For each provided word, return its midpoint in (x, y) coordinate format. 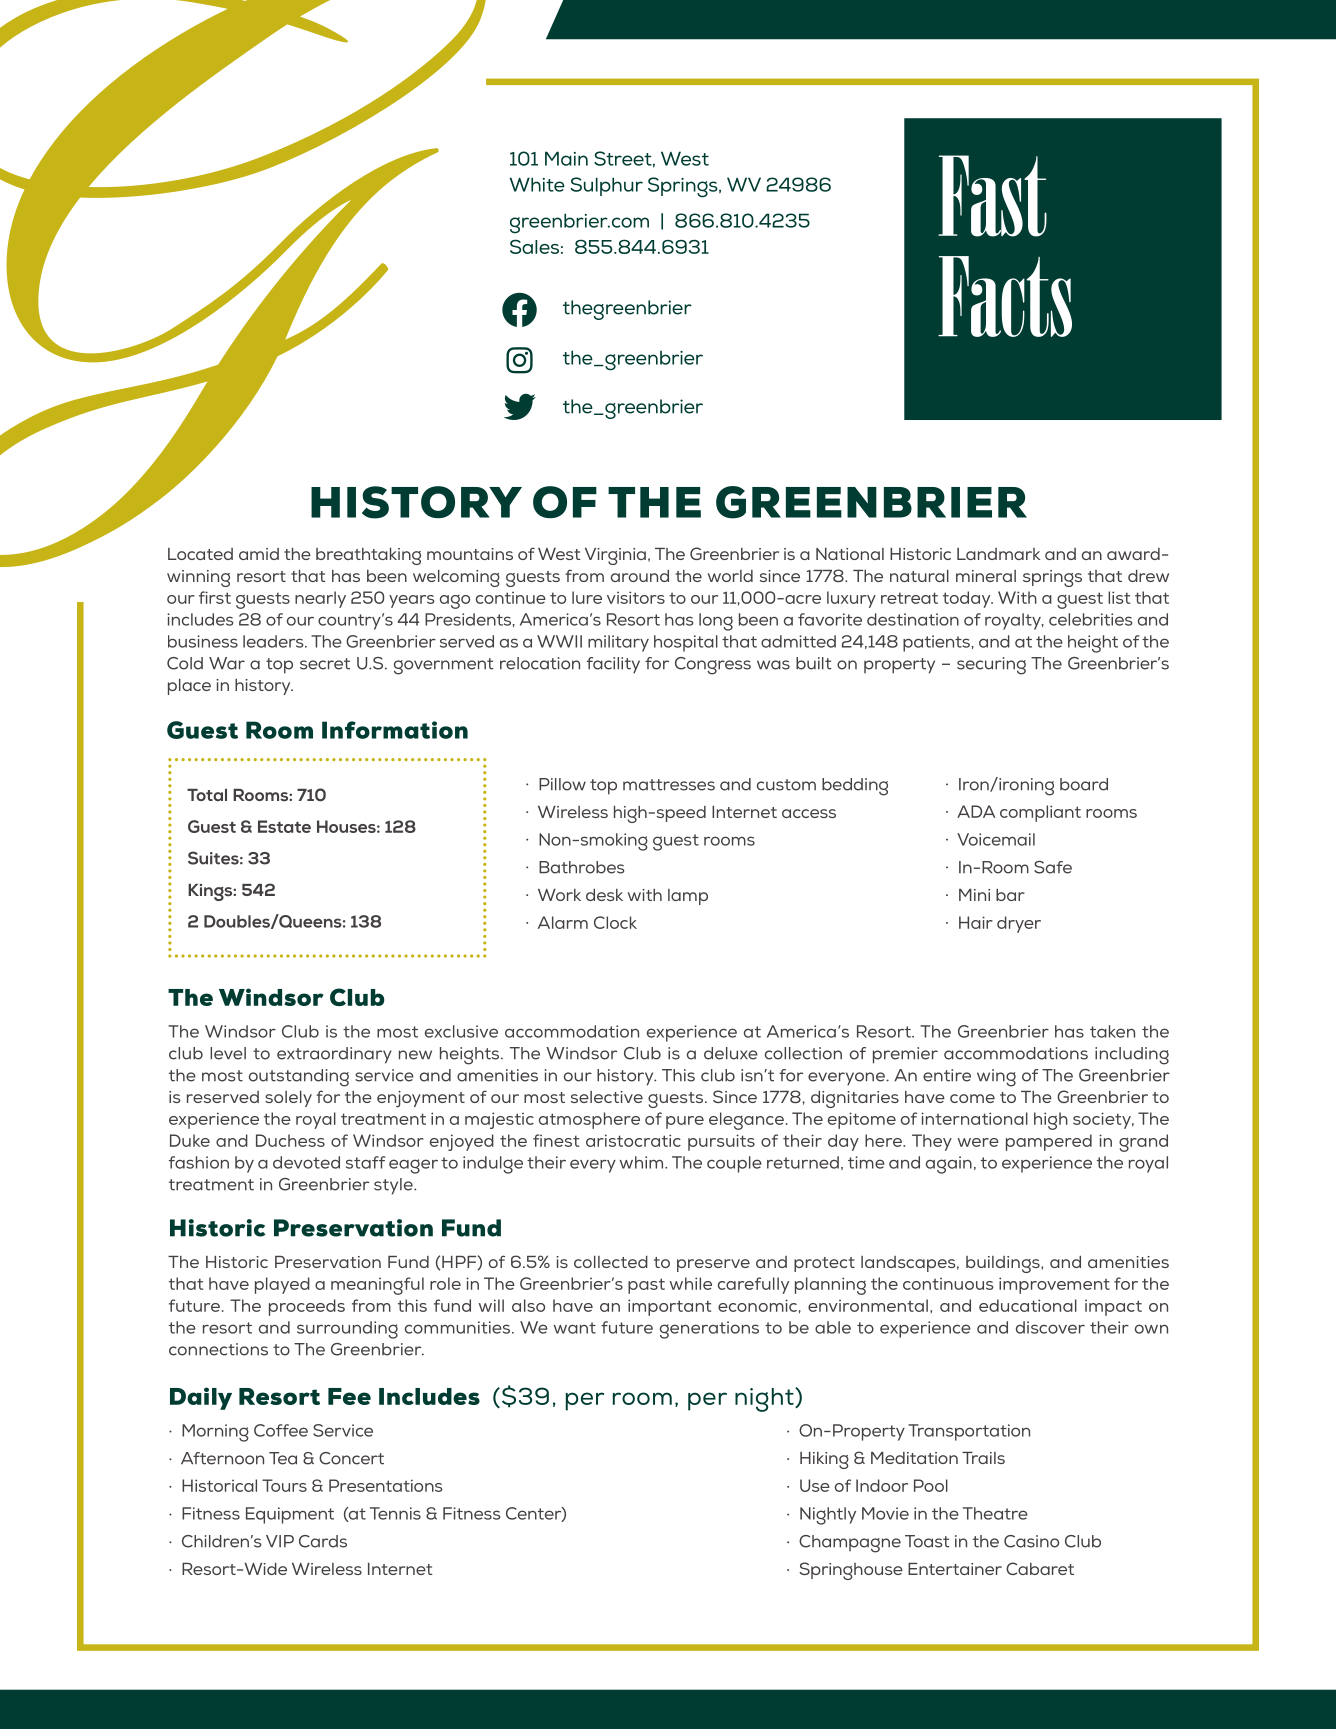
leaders (274, 641)
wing (996, 1078)
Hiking (824, 1460)
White (537, 184)
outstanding (299, 1078)
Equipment (290, 1515)
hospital (686, 643)
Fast (992, 196)
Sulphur (607, 186)
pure (685, 1122)
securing (991, 666)
